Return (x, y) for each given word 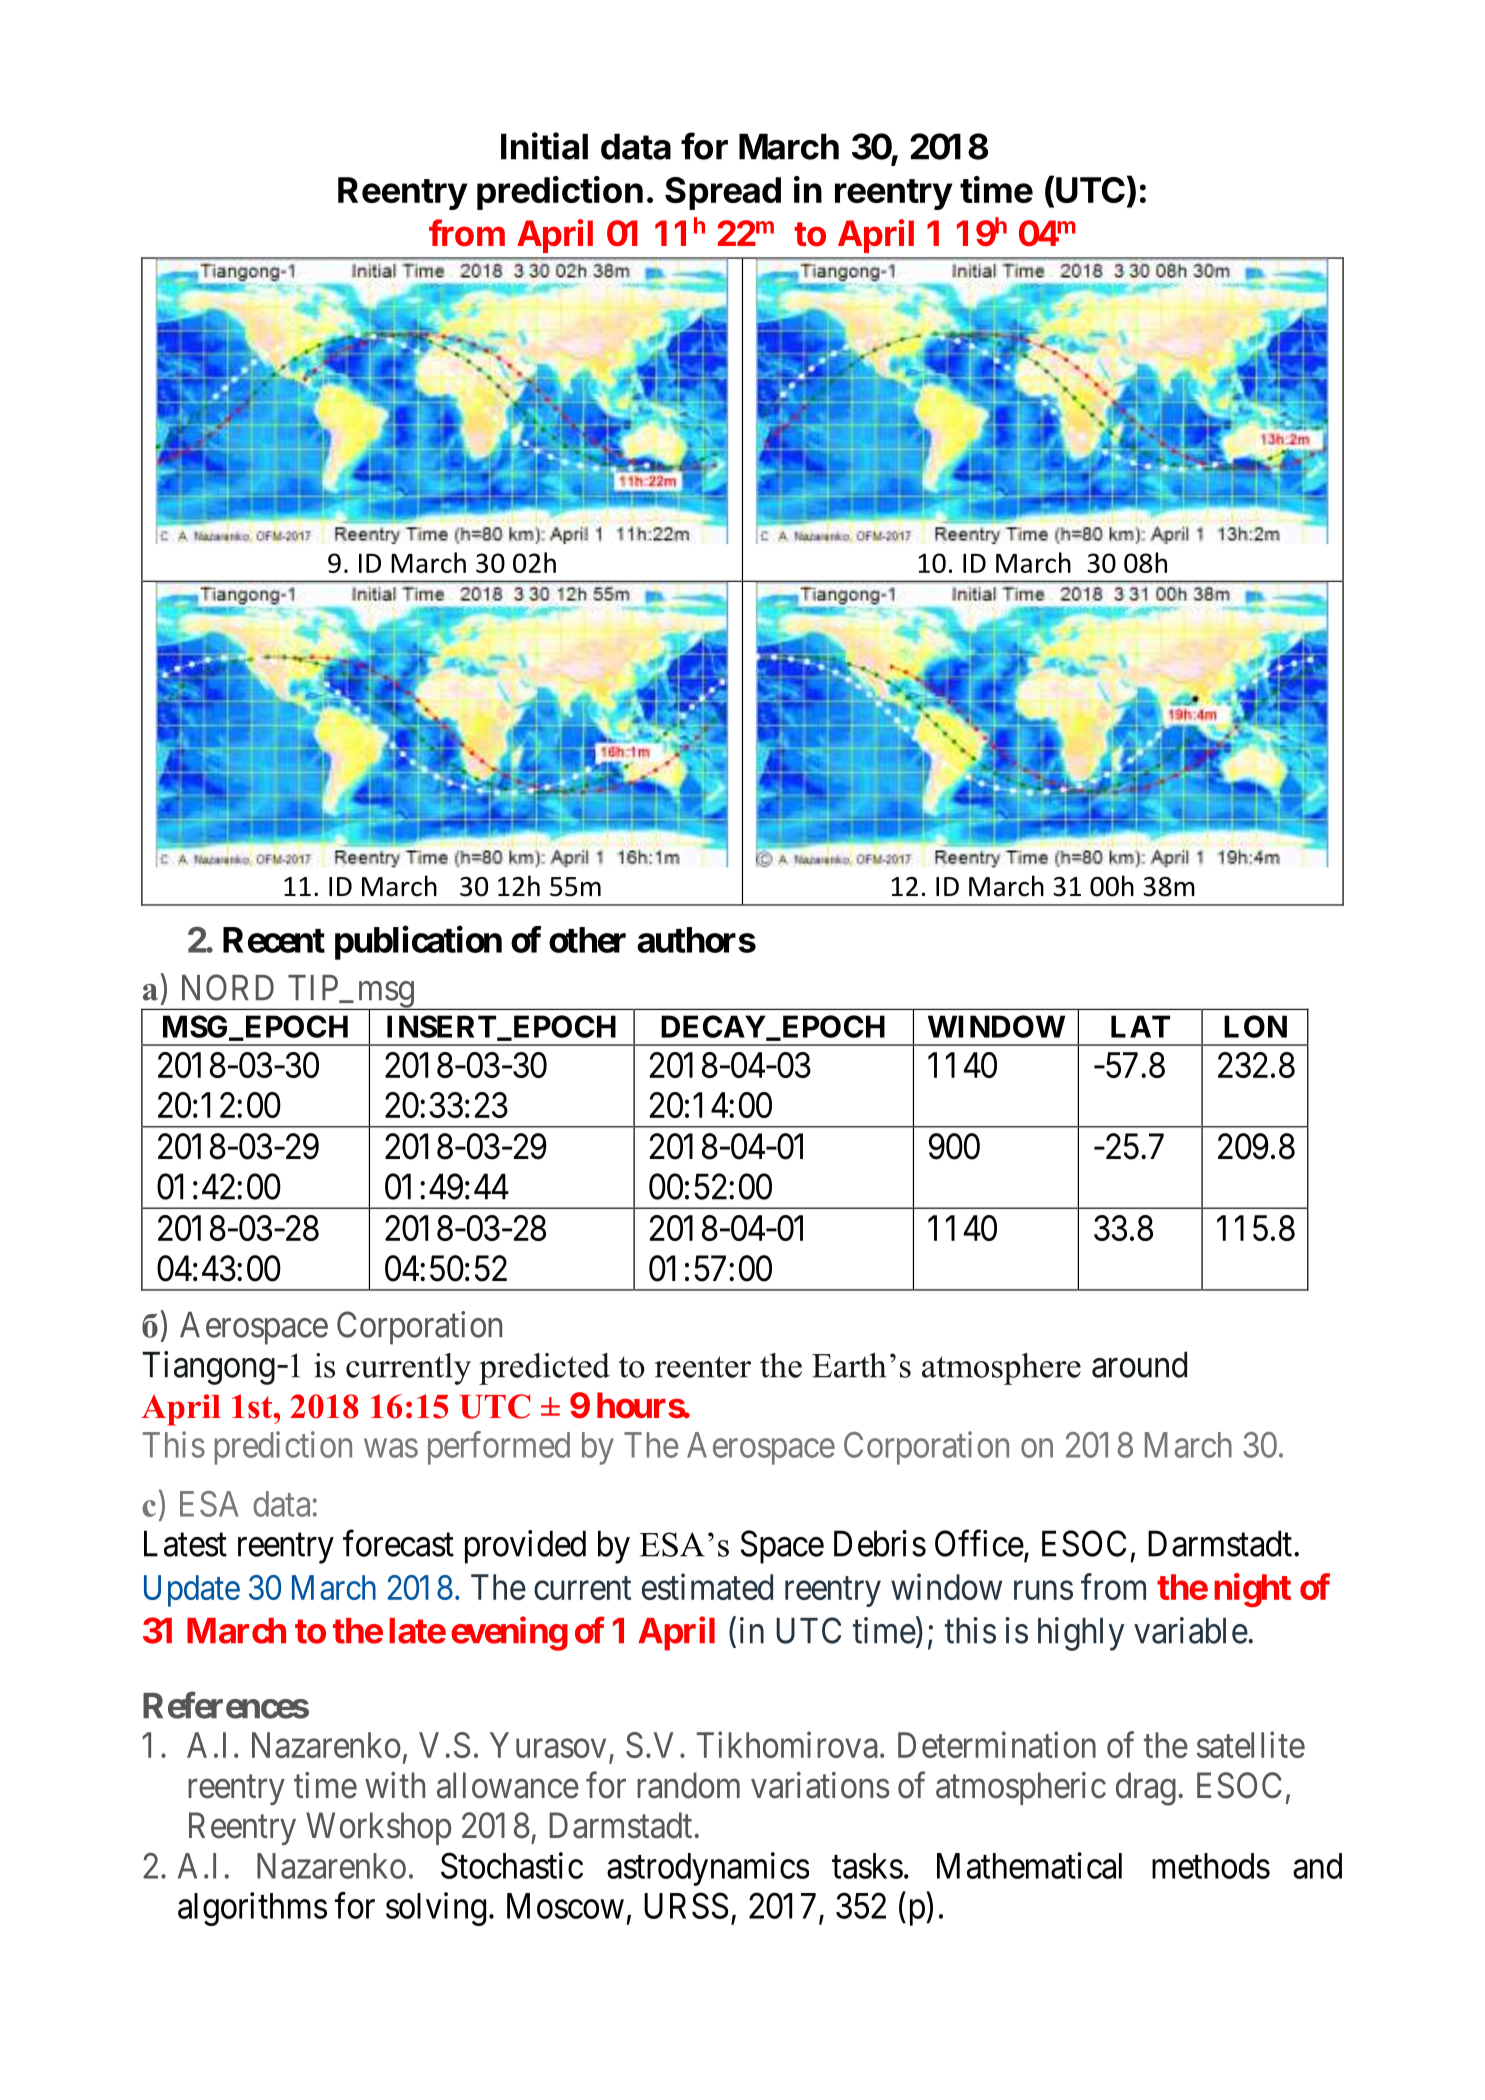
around (1139, 1364)
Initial (544, 146)
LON (1255, 1026)
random (688, 1785)
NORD (228, 987)
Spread (723, 193)
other (587, 940)
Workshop (378, 1828)
